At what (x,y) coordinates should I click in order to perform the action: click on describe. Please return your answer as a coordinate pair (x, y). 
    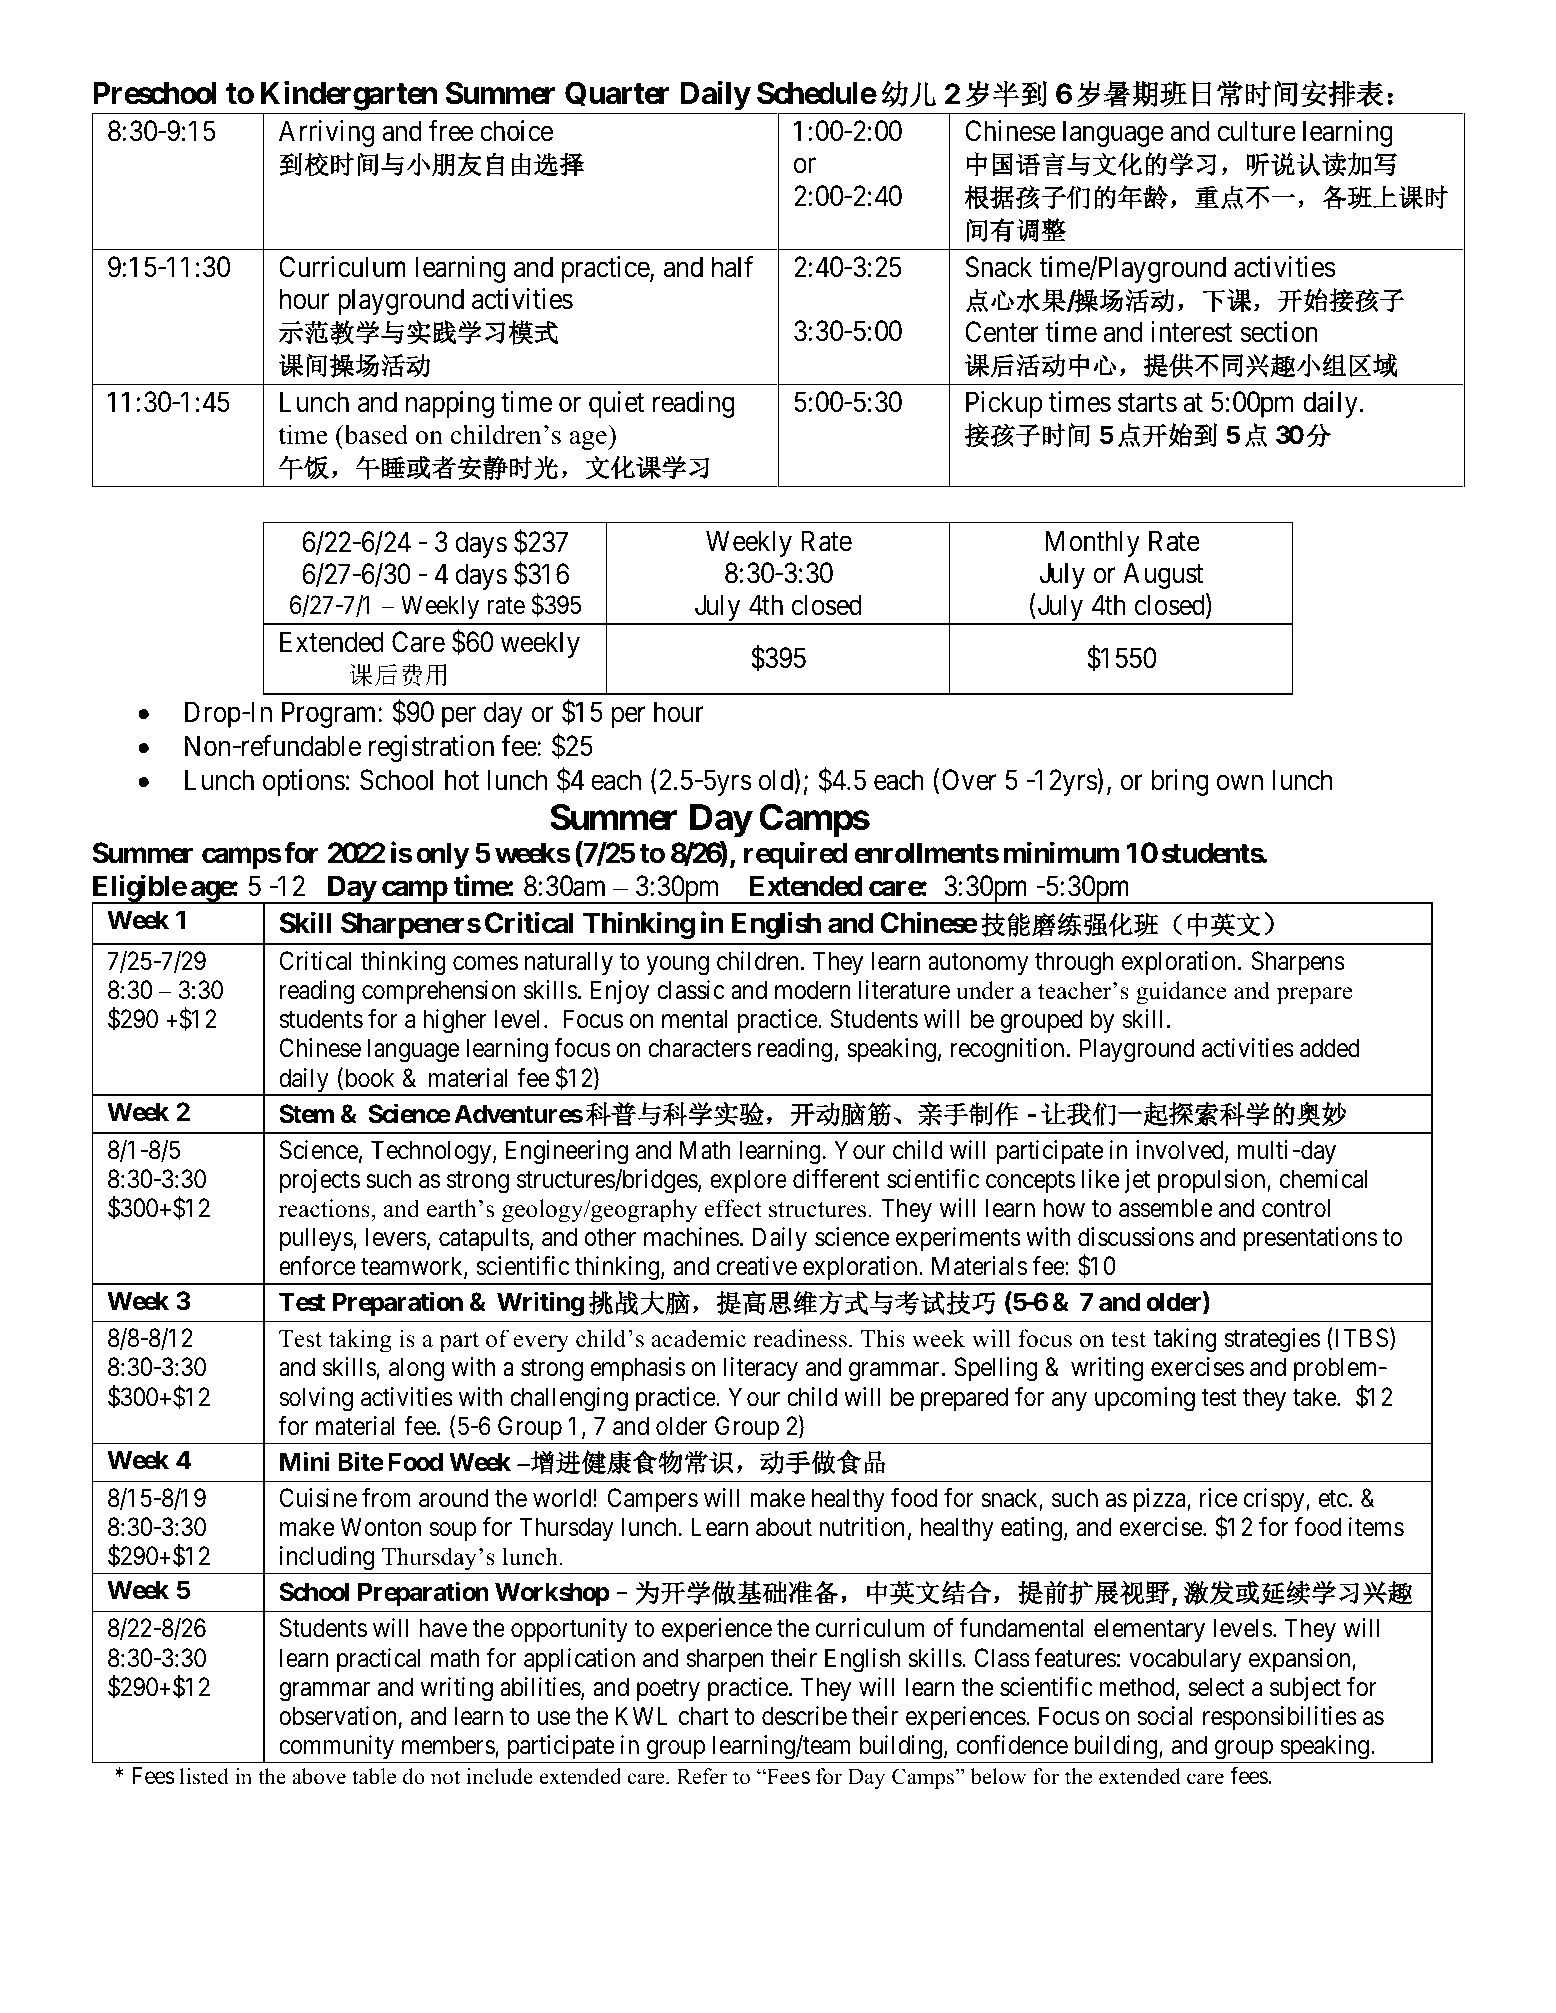
    Looking at the image, I should click on (804, 1716).
